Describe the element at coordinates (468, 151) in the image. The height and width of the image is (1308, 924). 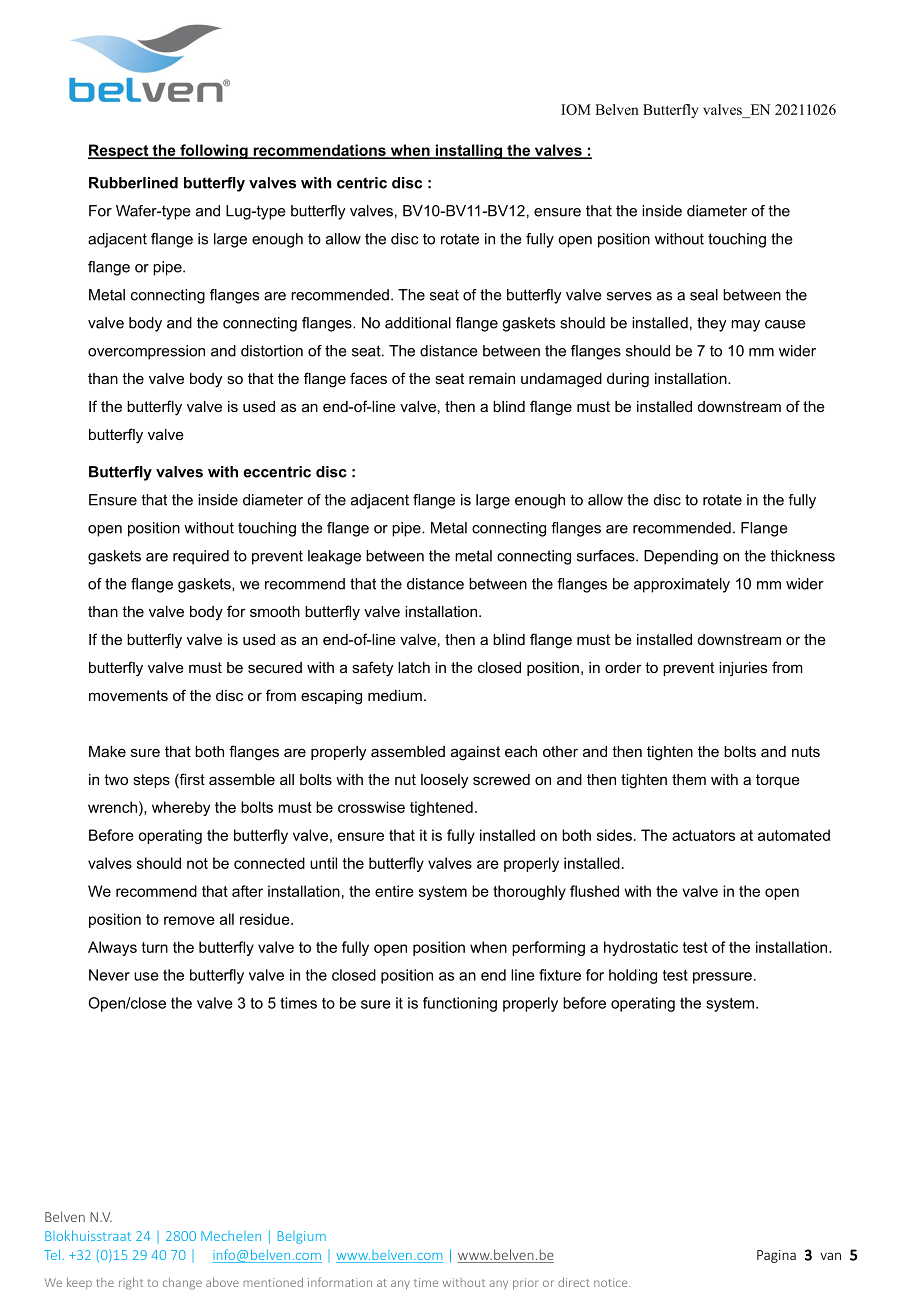
I see `installing` at that location.
